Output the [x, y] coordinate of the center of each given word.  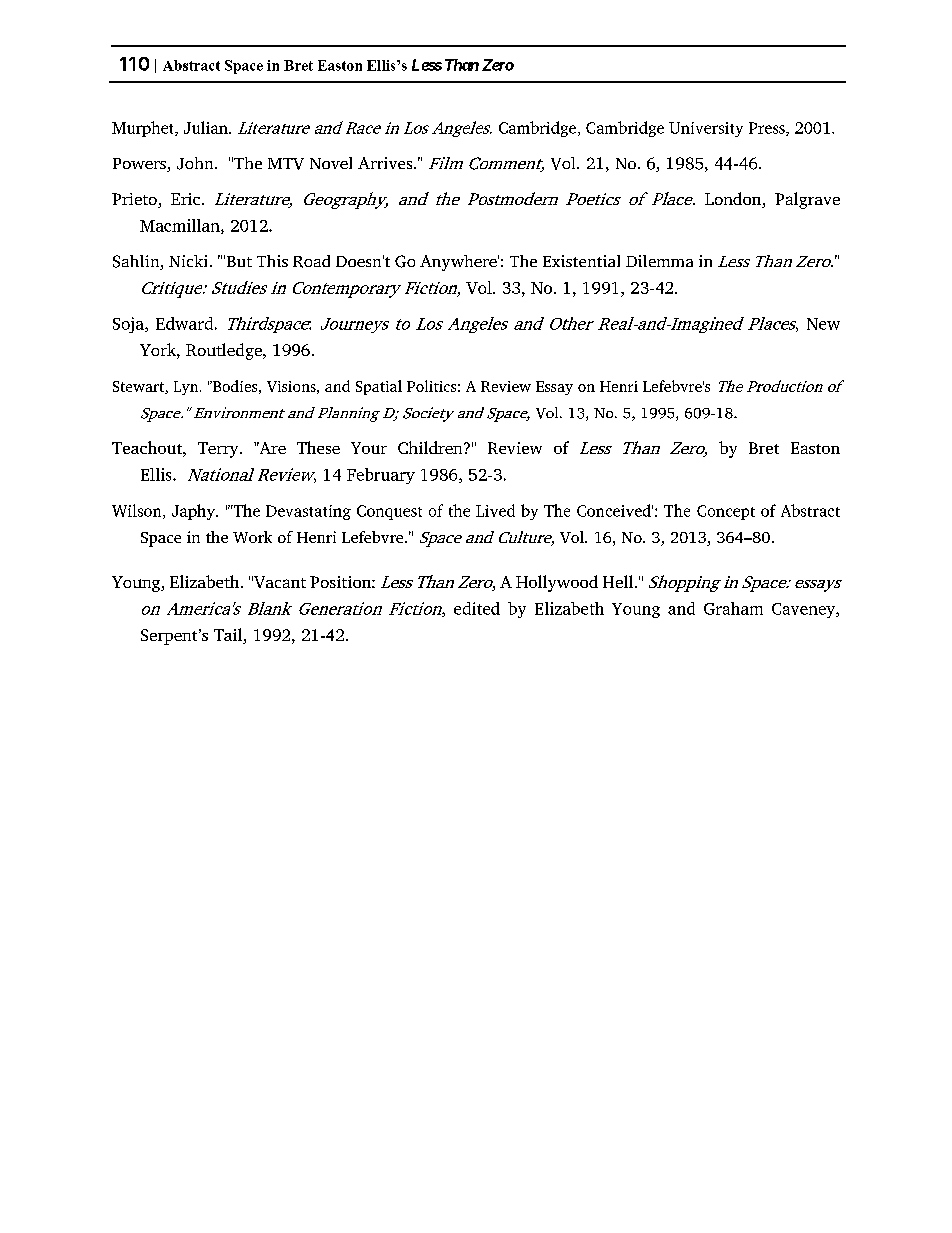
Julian [207, 127]
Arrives [386, 163]
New [823, 324]
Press [768, 129]
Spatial [379, 387]
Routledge [225, 351]
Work [252, 537]
